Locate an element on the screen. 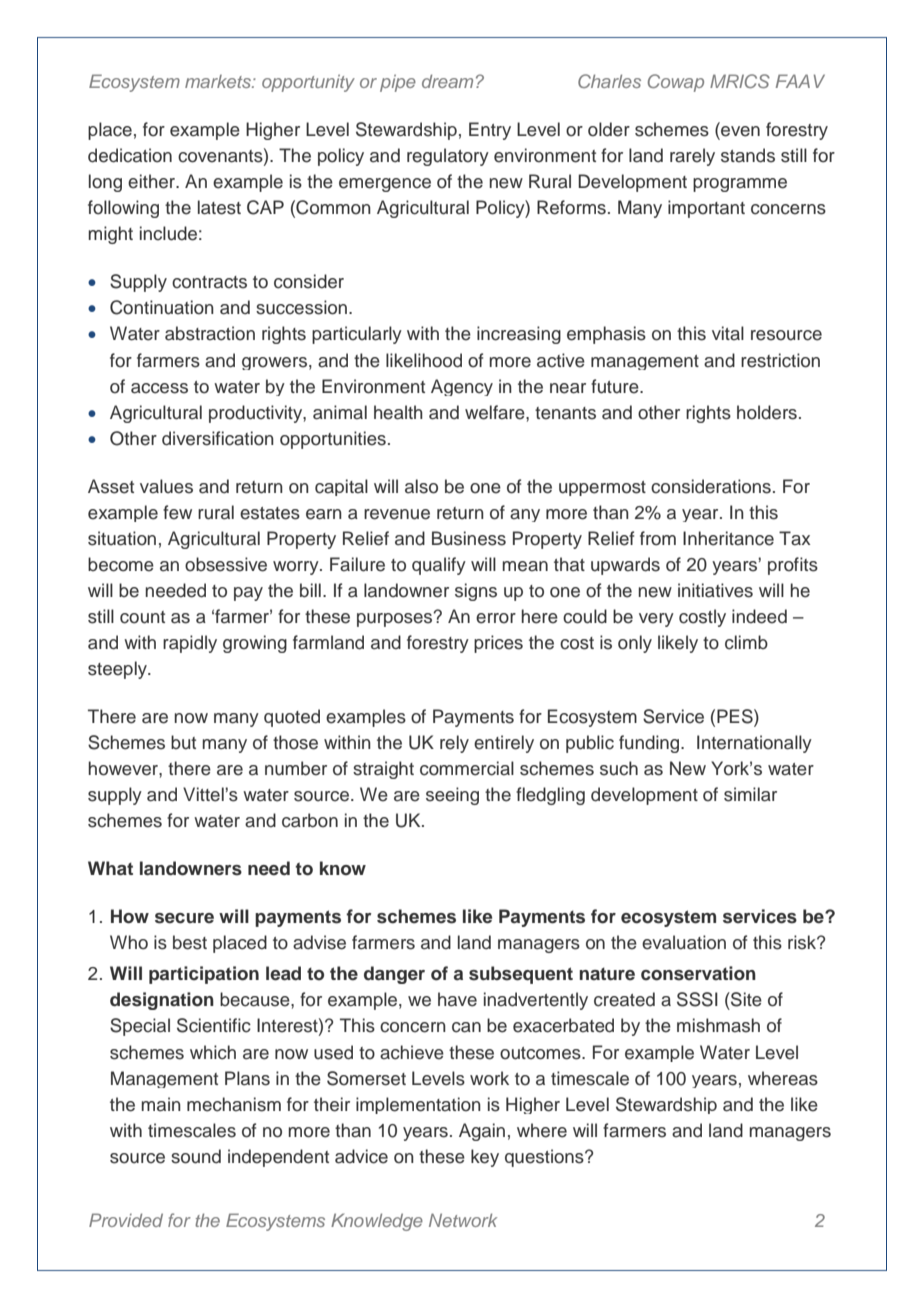 The height and width of the screenshot is (1308, 924). stands is located at coordinates (748, 155).
